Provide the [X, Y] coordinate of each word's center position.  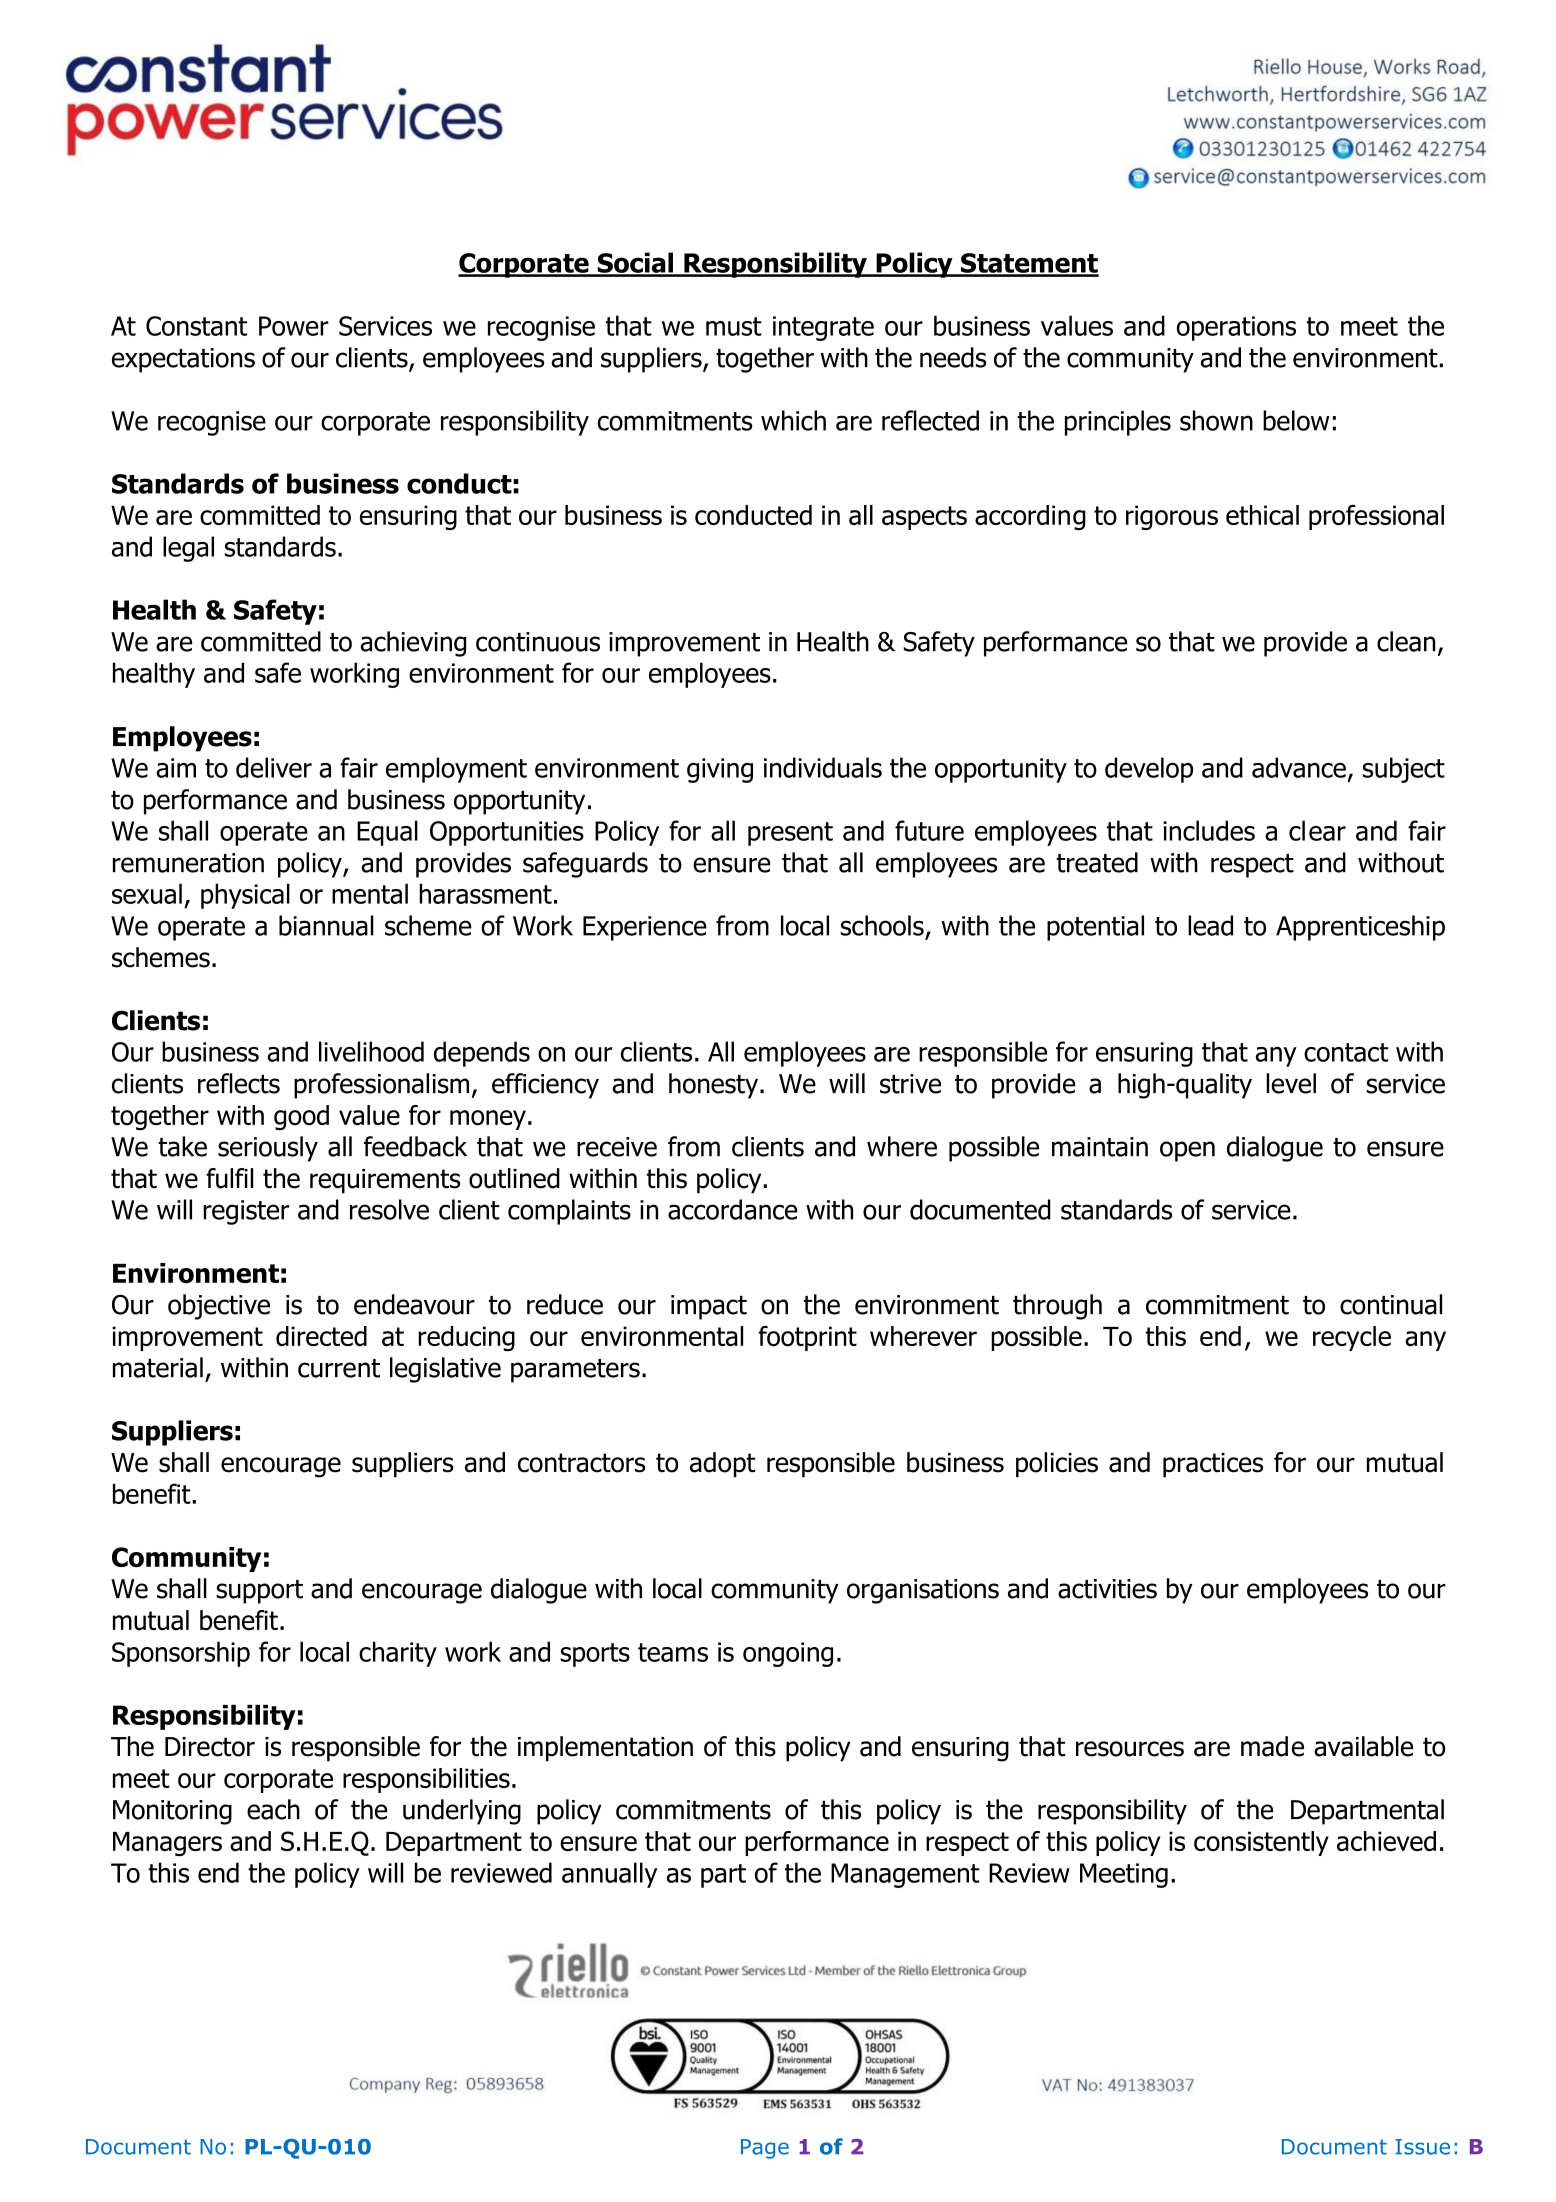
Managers [167, 1844]
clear [1317, 830]
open [1187, 1151]
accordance [733, 1209]
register [246, 1212]
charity [398, 1654]
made [1272, 1746]
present [790, 834]
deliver [274, 767]
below [1296, 420]
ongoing [788, 1654]
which [793, 420]
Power [294, 326]
